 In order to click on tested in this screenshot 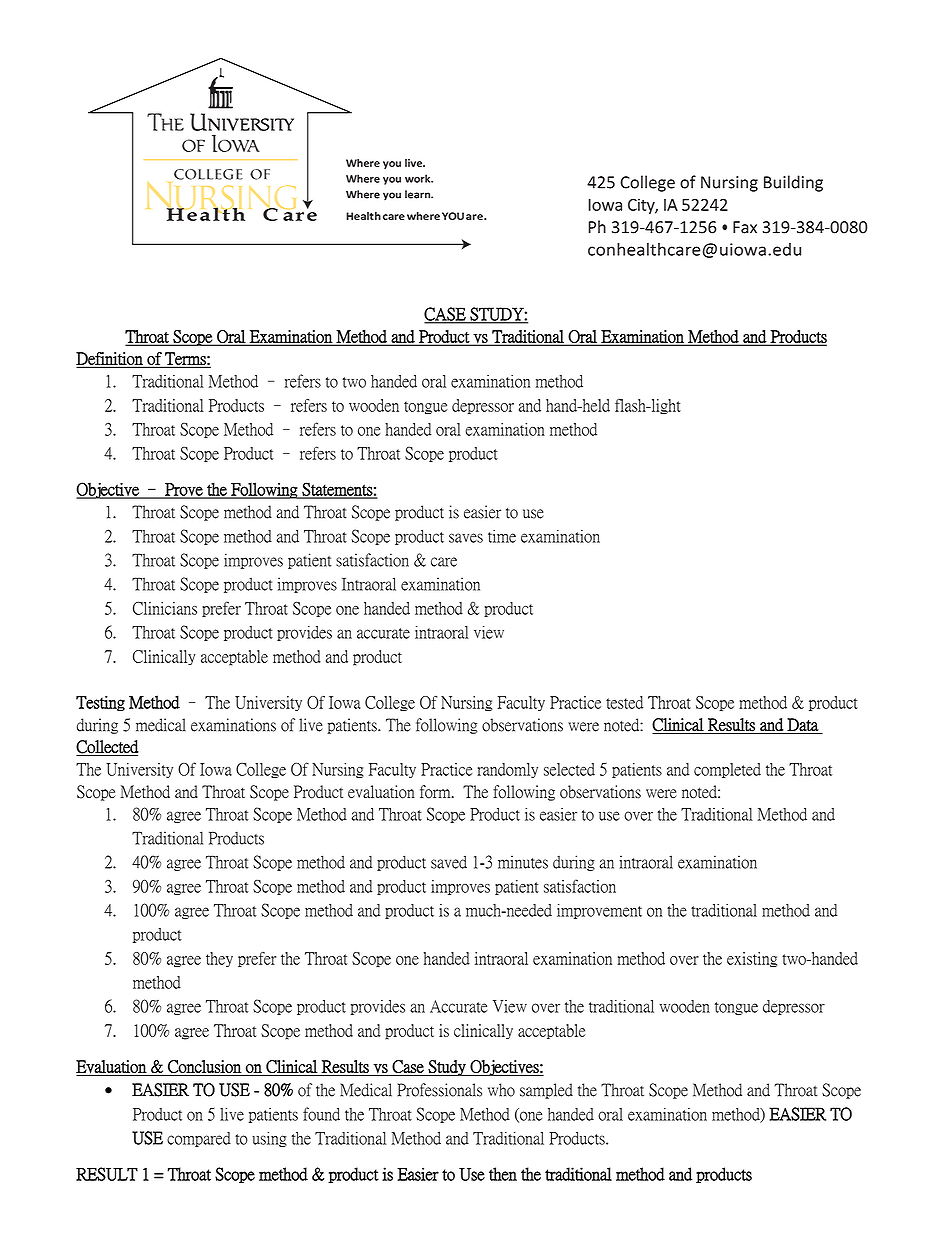, I will do `click(624, 702)`.
